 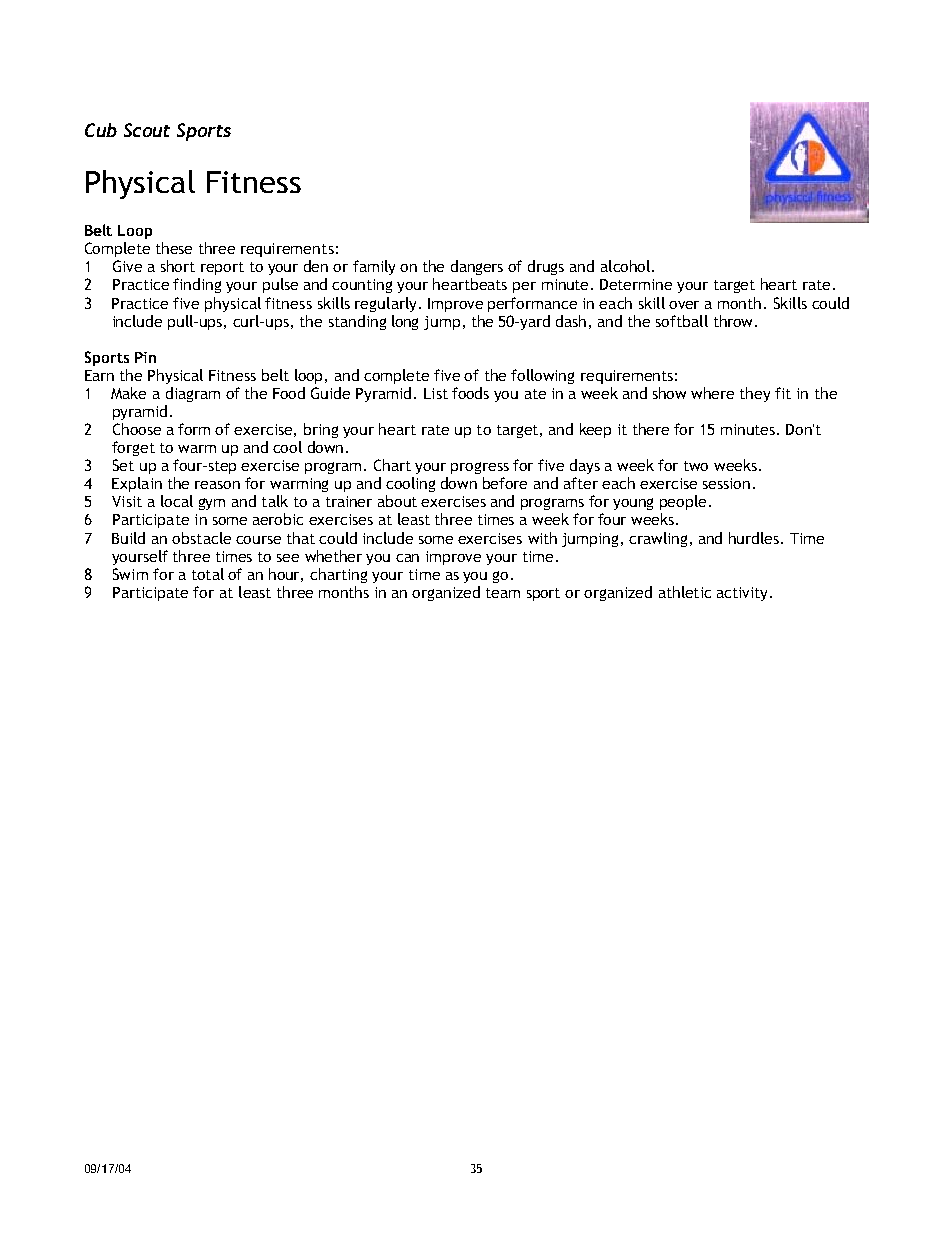 What do you see at coordinates (625, 266) in the page?
I see `alcohol` at bounding box center [625, 266].
